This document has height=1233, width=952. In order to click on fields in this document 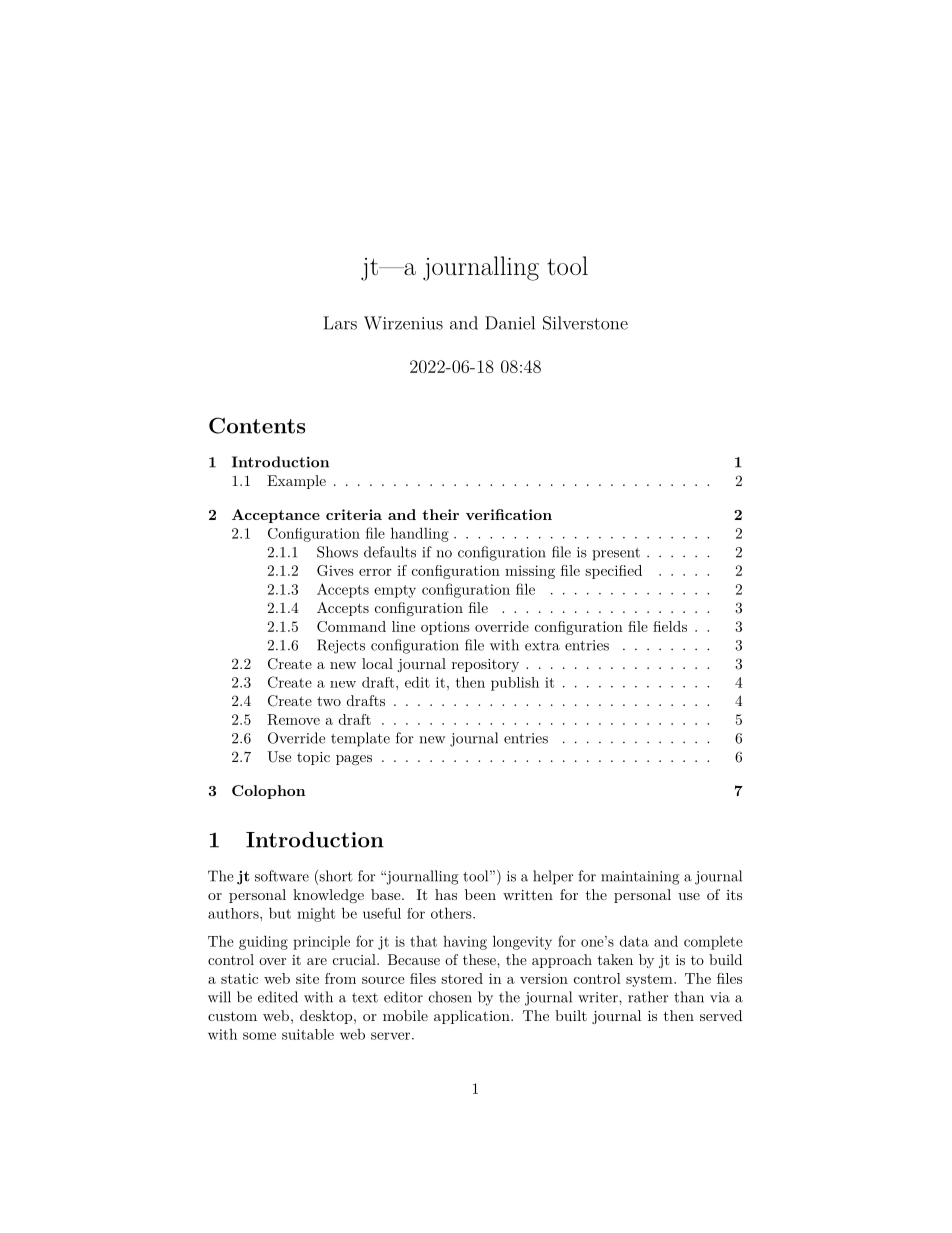, I will do `click(670, 626)`.
